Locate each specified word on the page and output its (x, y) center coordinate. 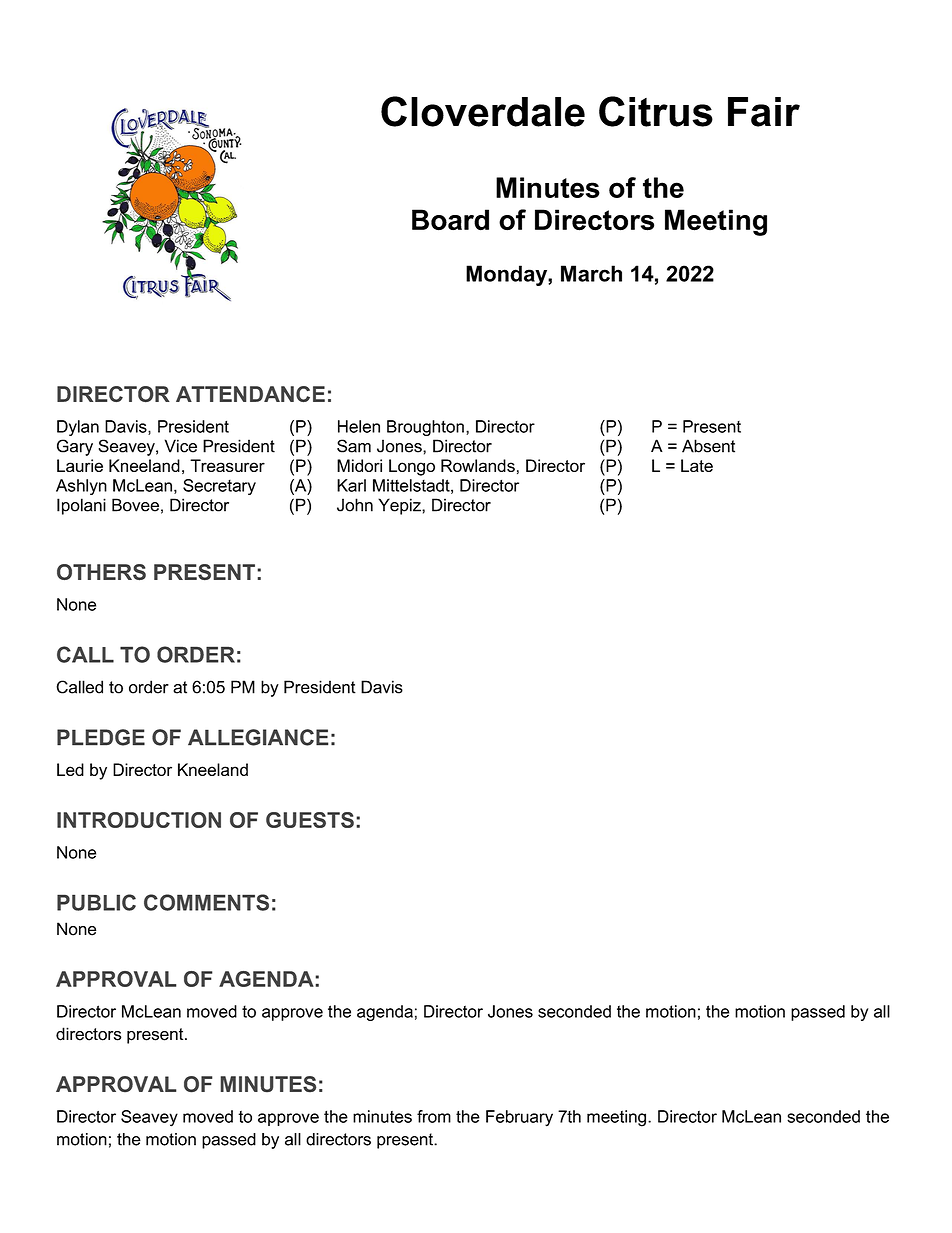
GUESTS (310, 820)
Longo (412, 467)
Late (697, 465)
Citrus (656, 111)
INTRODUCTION (139, 820)
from (434, 1116)
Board (450, 220)
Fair (764, 112)
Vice (181, 446)
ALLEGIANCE (258, 737)
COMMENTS (206, 902)
